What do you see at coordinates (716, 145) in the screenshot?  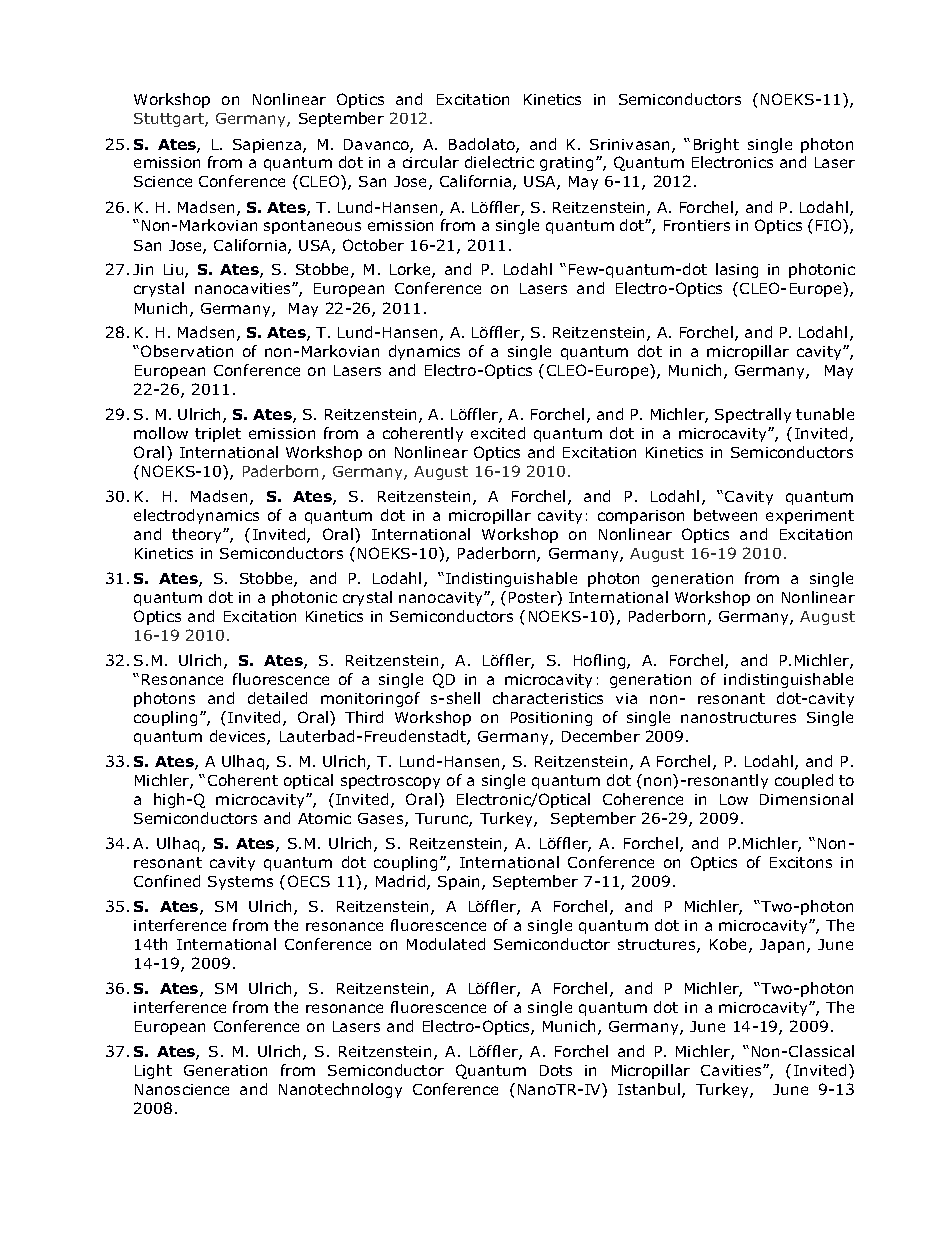 I see `Bright` at bounding box center [716, 145].
